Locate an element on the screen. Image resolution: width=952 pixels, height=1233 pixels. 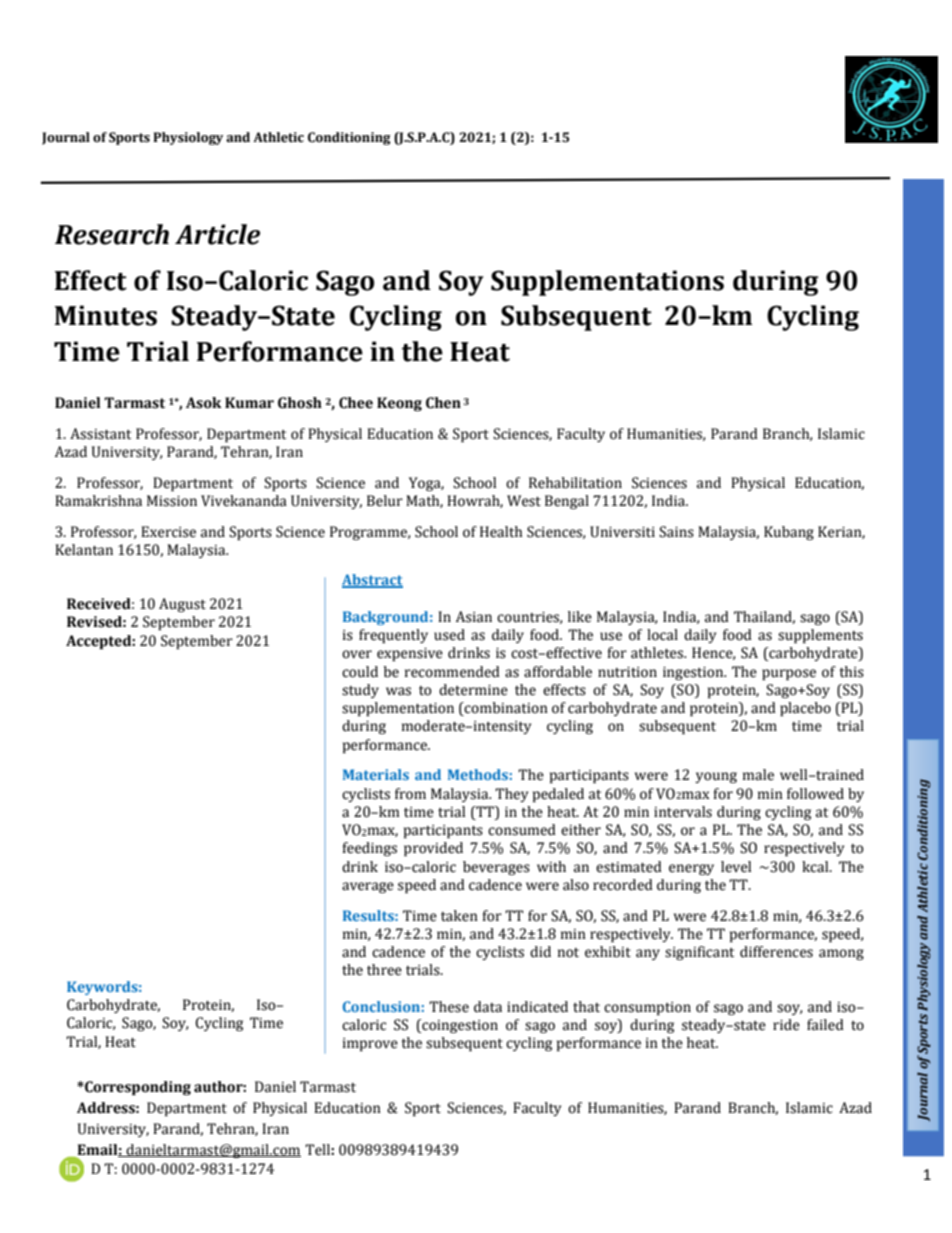
Corresponding is located at coordinates (137, 1088).
